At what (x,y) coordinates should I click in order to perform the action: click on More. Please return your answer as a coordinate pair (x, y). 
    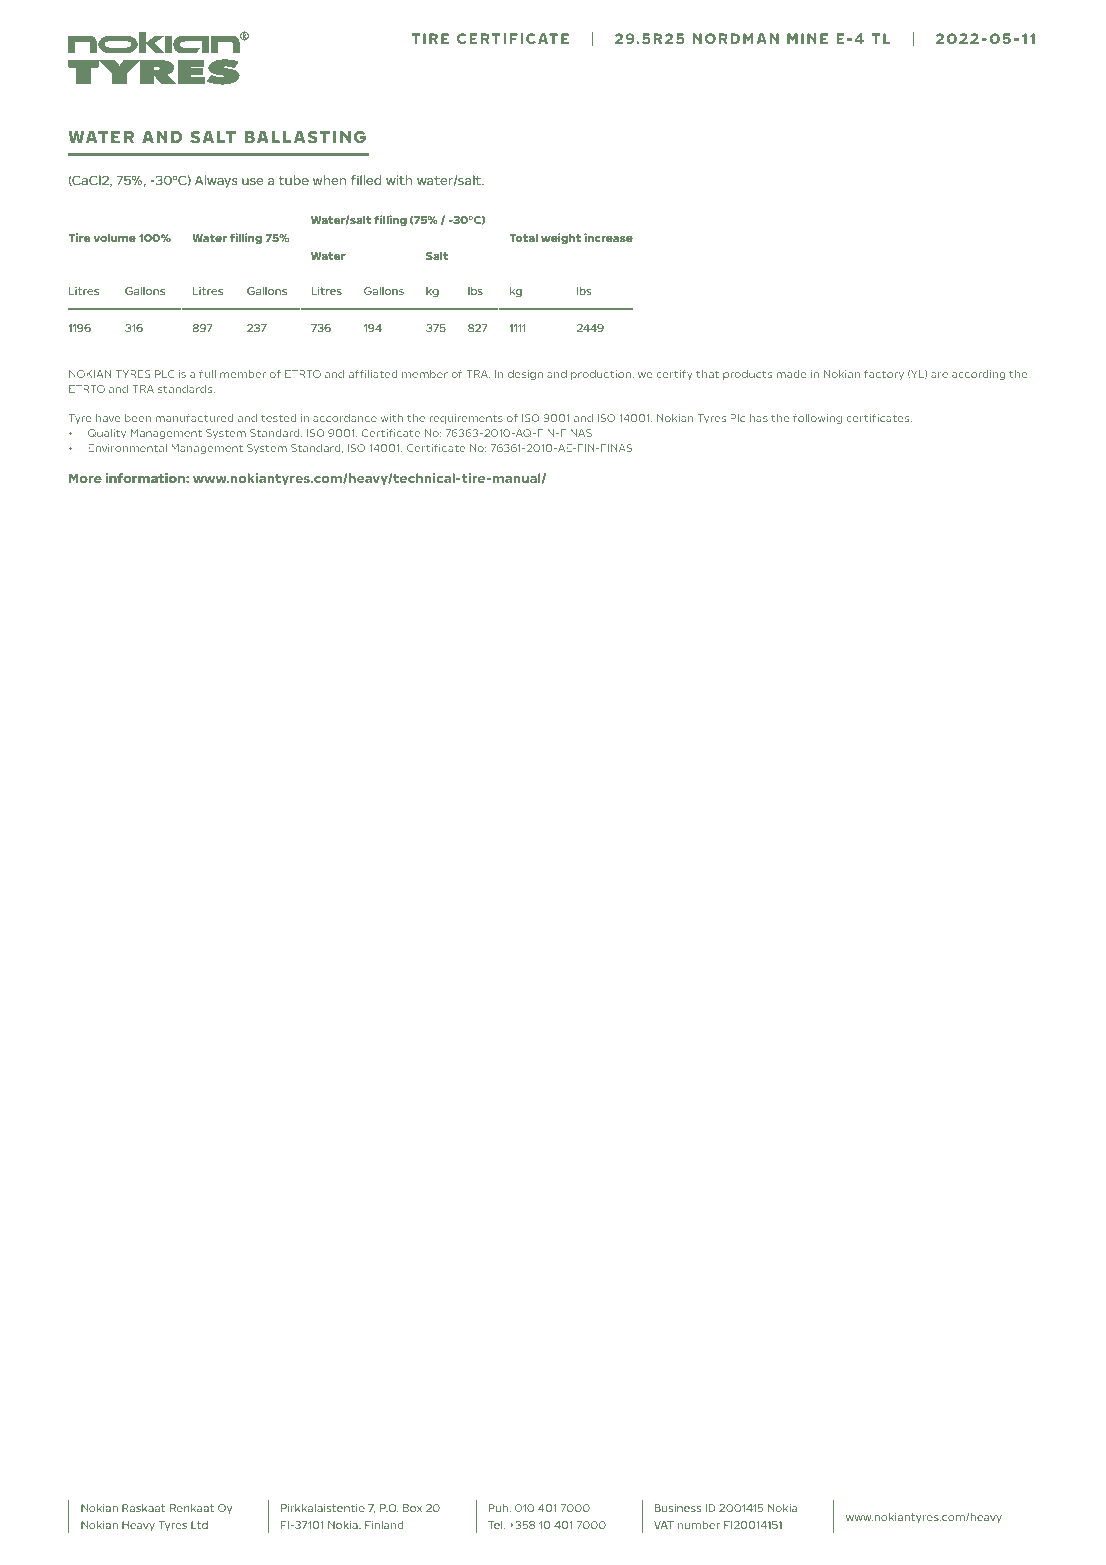
    Looking at the image, I should click on (85, 478).
